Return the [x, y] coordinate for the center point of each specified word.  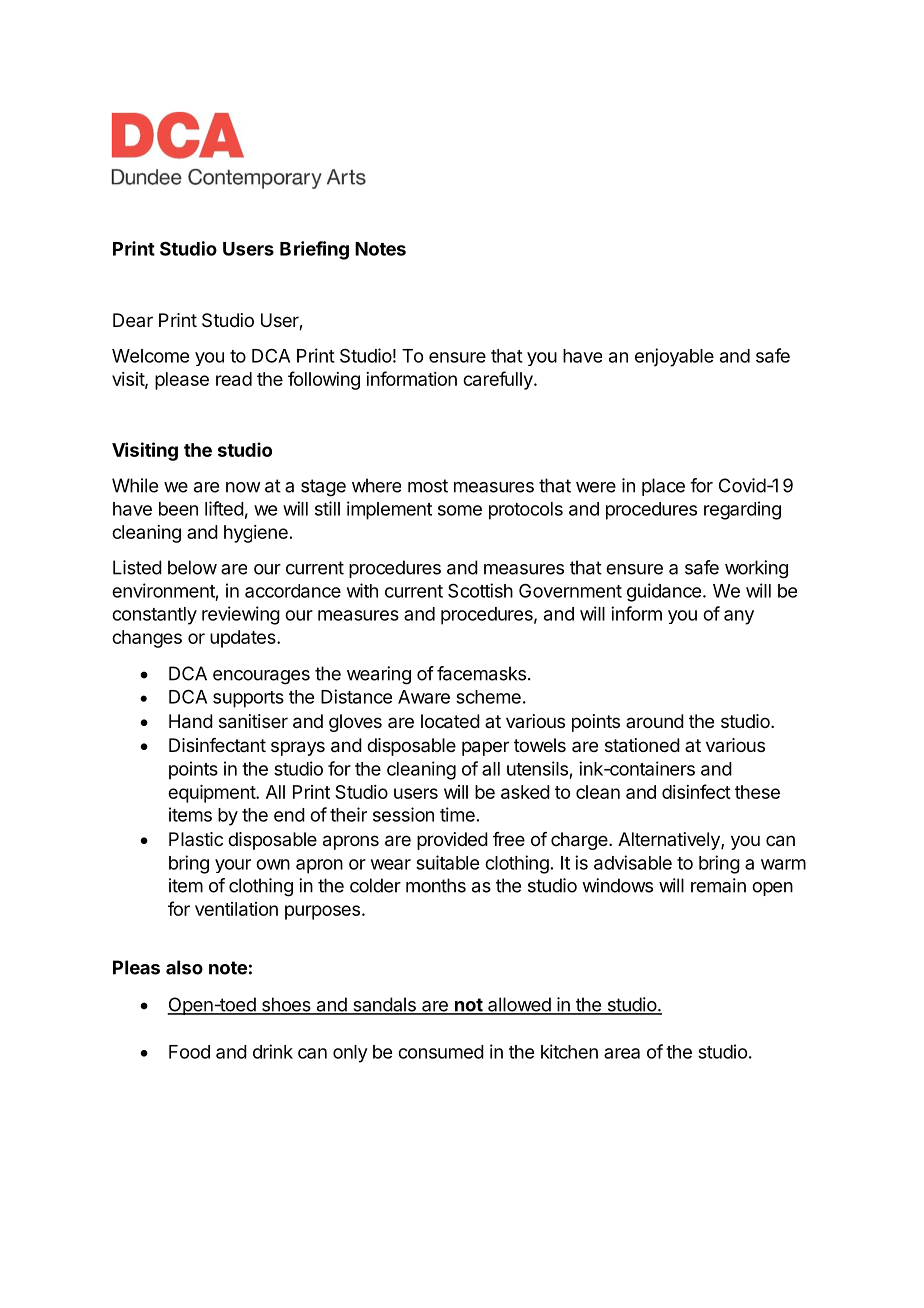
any [739, 617]
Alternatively [670, 841]
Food [189, 1052]
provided [452, 841]
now [243, 487]
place [663, 487]
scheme [488, 697]
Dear [133, 320]
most [428, 486]
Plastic [196, 839]
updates [244, 639]
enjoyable [674, 357]
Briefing [314, 250]
